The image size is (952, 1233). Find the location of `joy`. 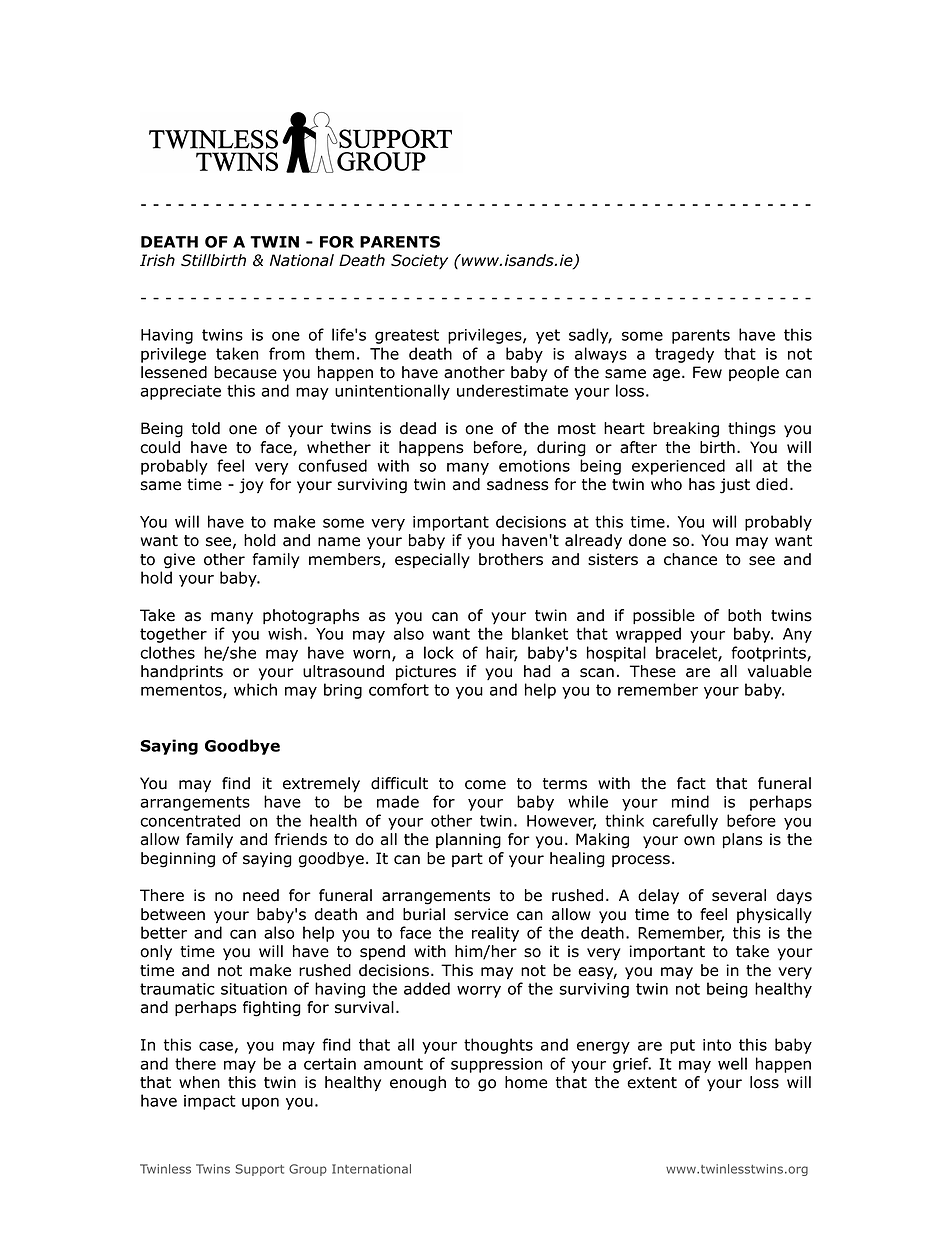

joy is located at coordinates (251, 486).
